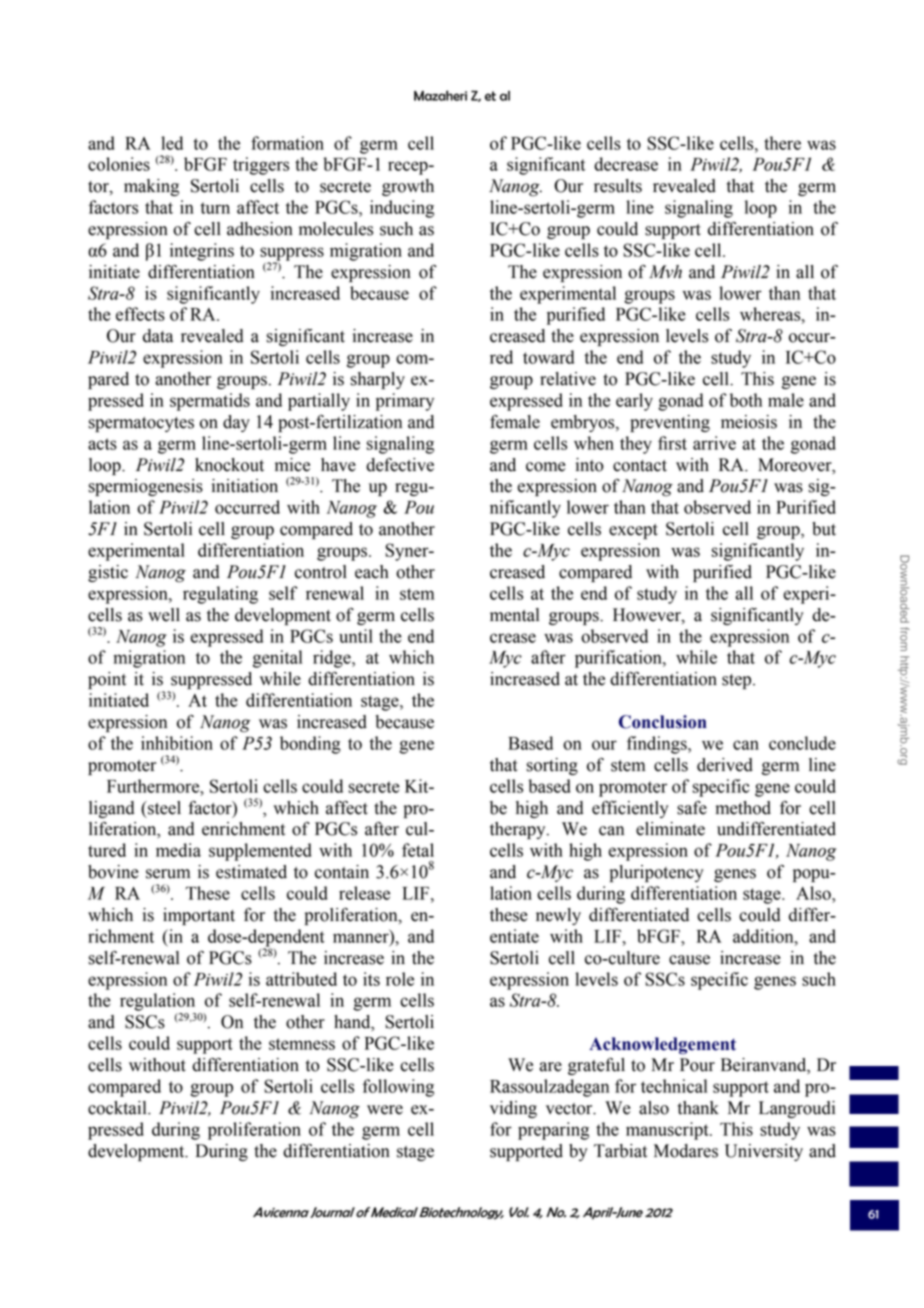 The width and height of the image is (924, 1308). I want to click on until, so click(356, 636).
